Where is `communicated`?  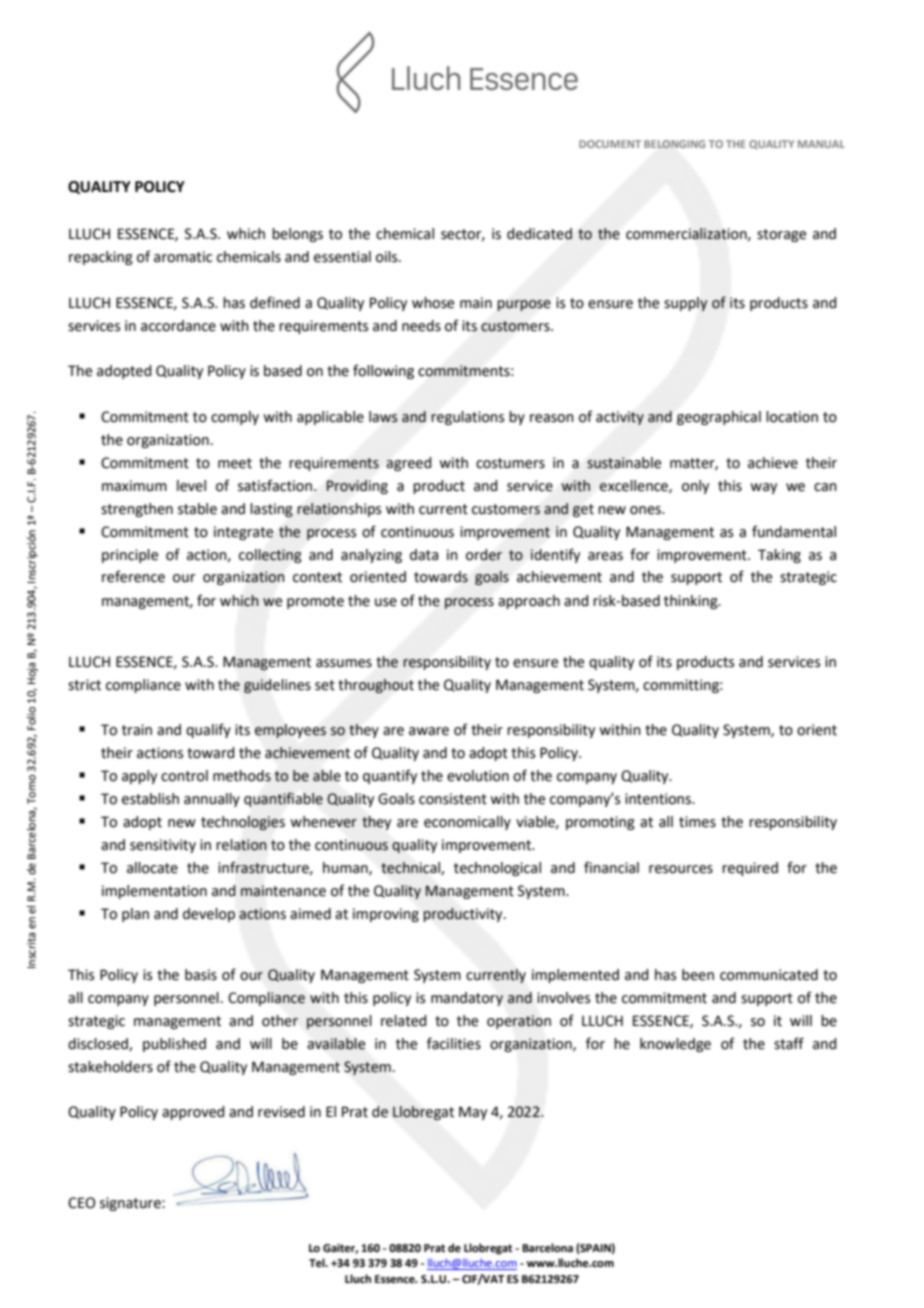 communicated is located at coordinates (769, 975).
